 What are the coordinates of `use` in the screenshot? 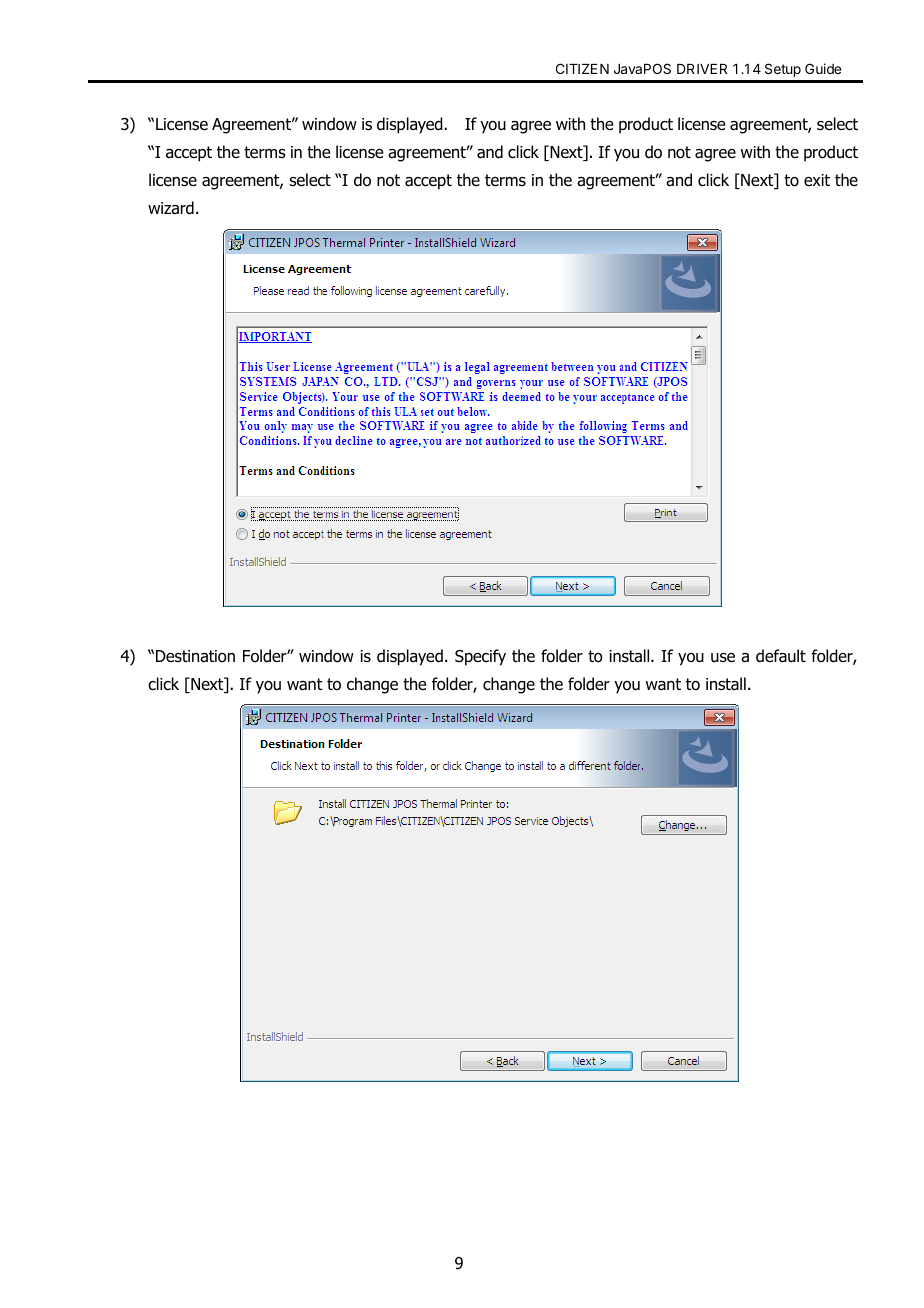 It's located at (723, 658).
